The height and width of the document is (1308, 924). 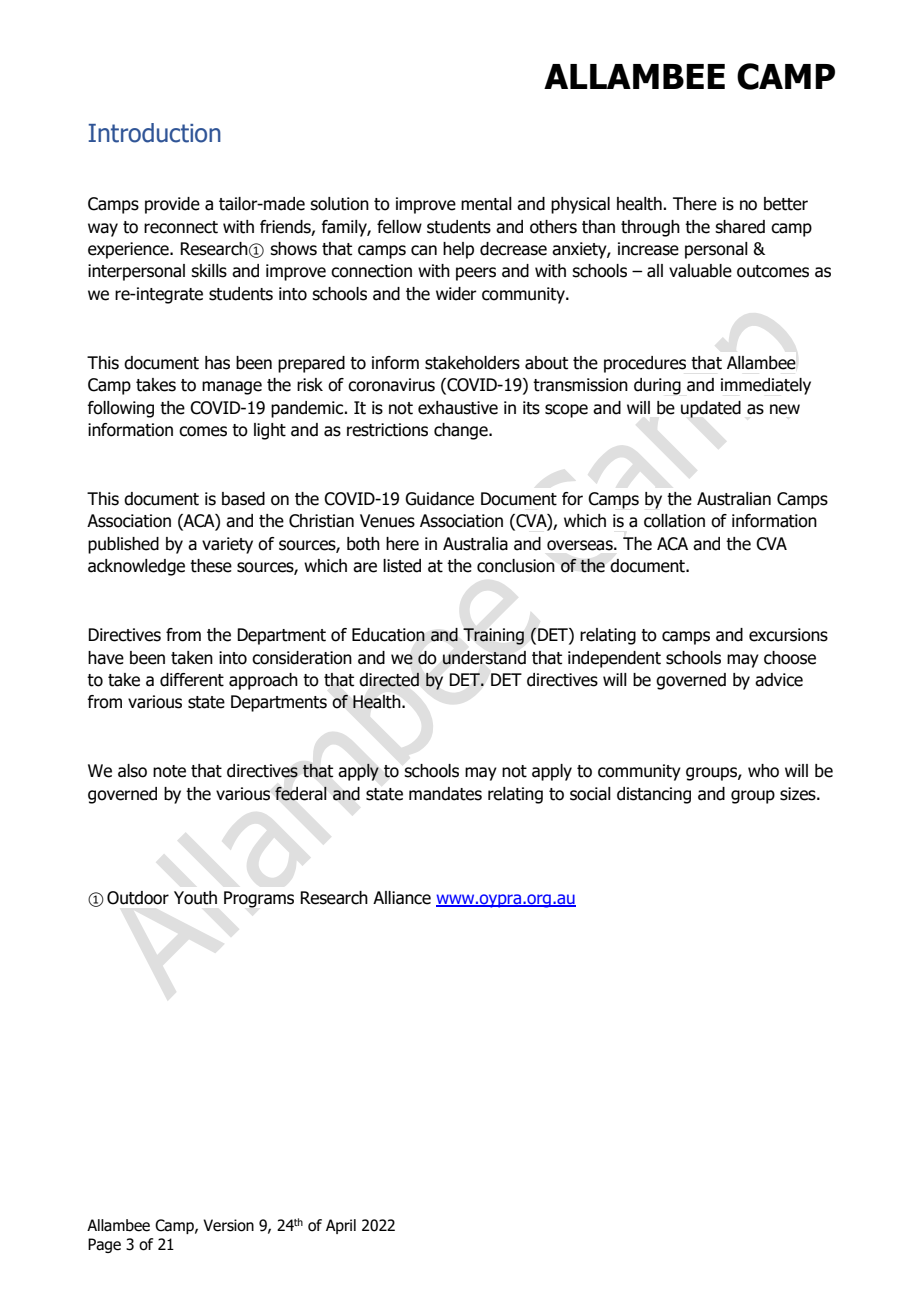 What do you see at coordinates (486, 204) in the document?
I see `mental` at bounding box center [486, 204].
